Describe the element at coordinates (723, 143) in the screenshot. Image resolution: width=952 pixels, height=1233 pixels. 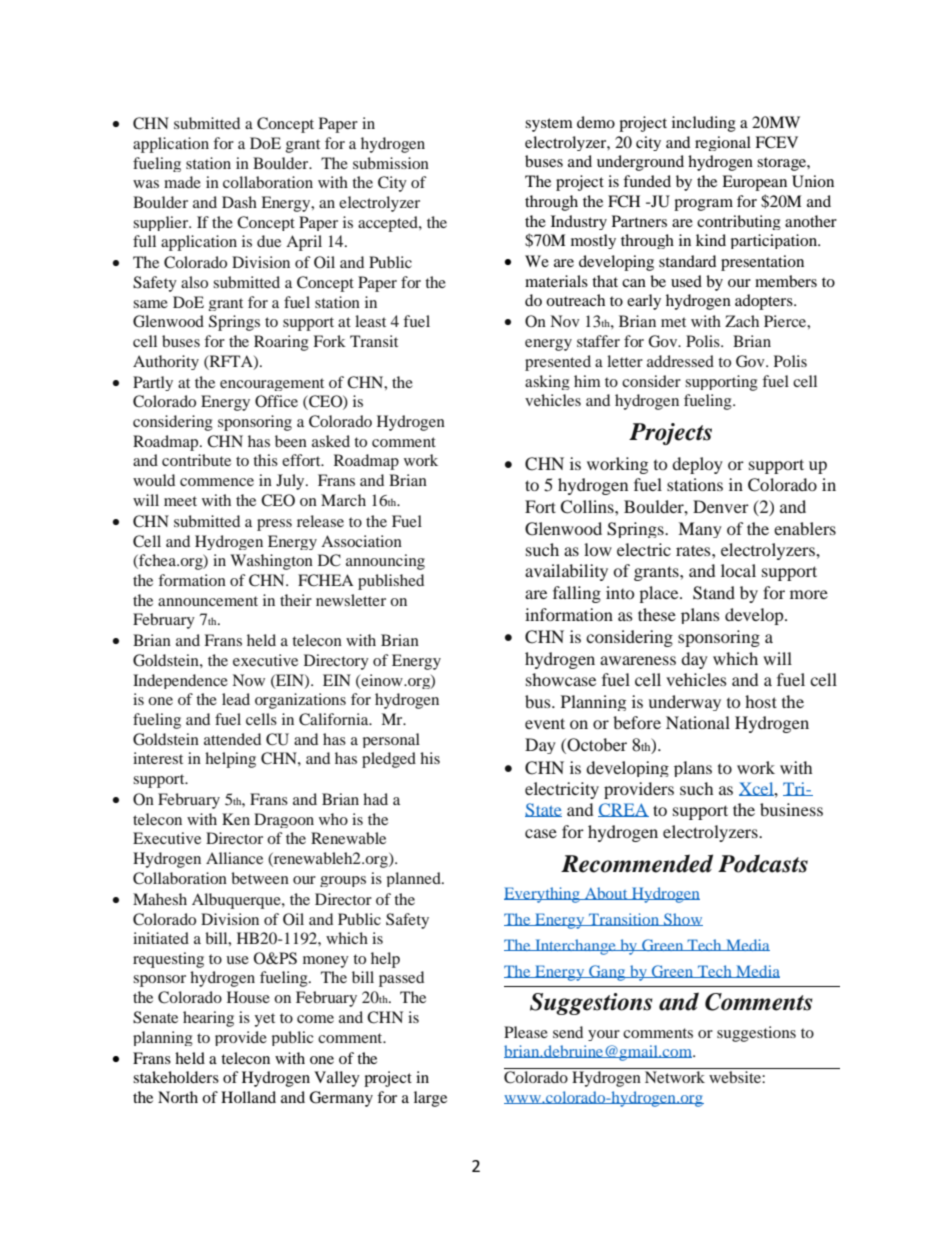
I see `regional` at that location.
